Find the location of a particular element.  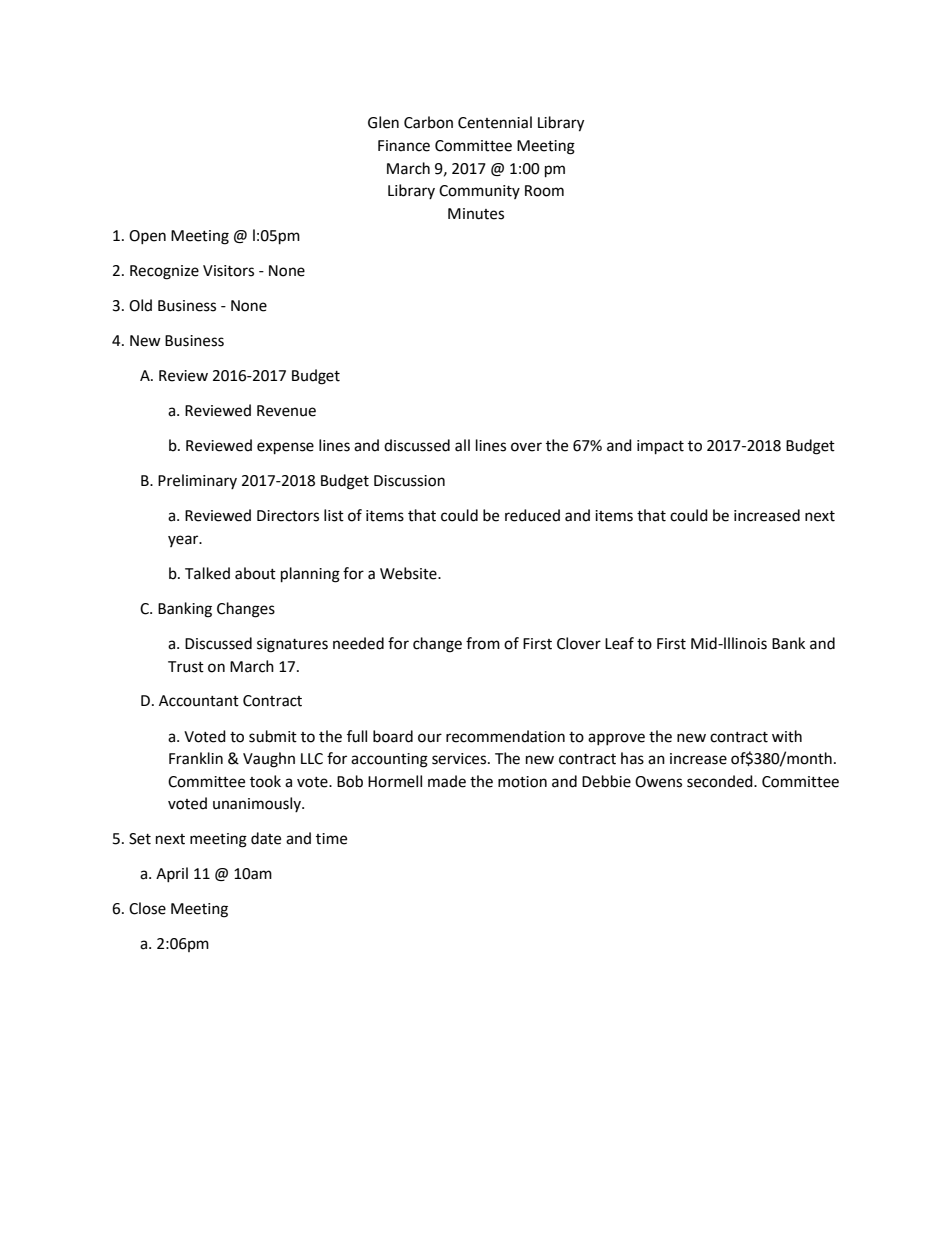

Centennial is located at coordinates (495, 122).
